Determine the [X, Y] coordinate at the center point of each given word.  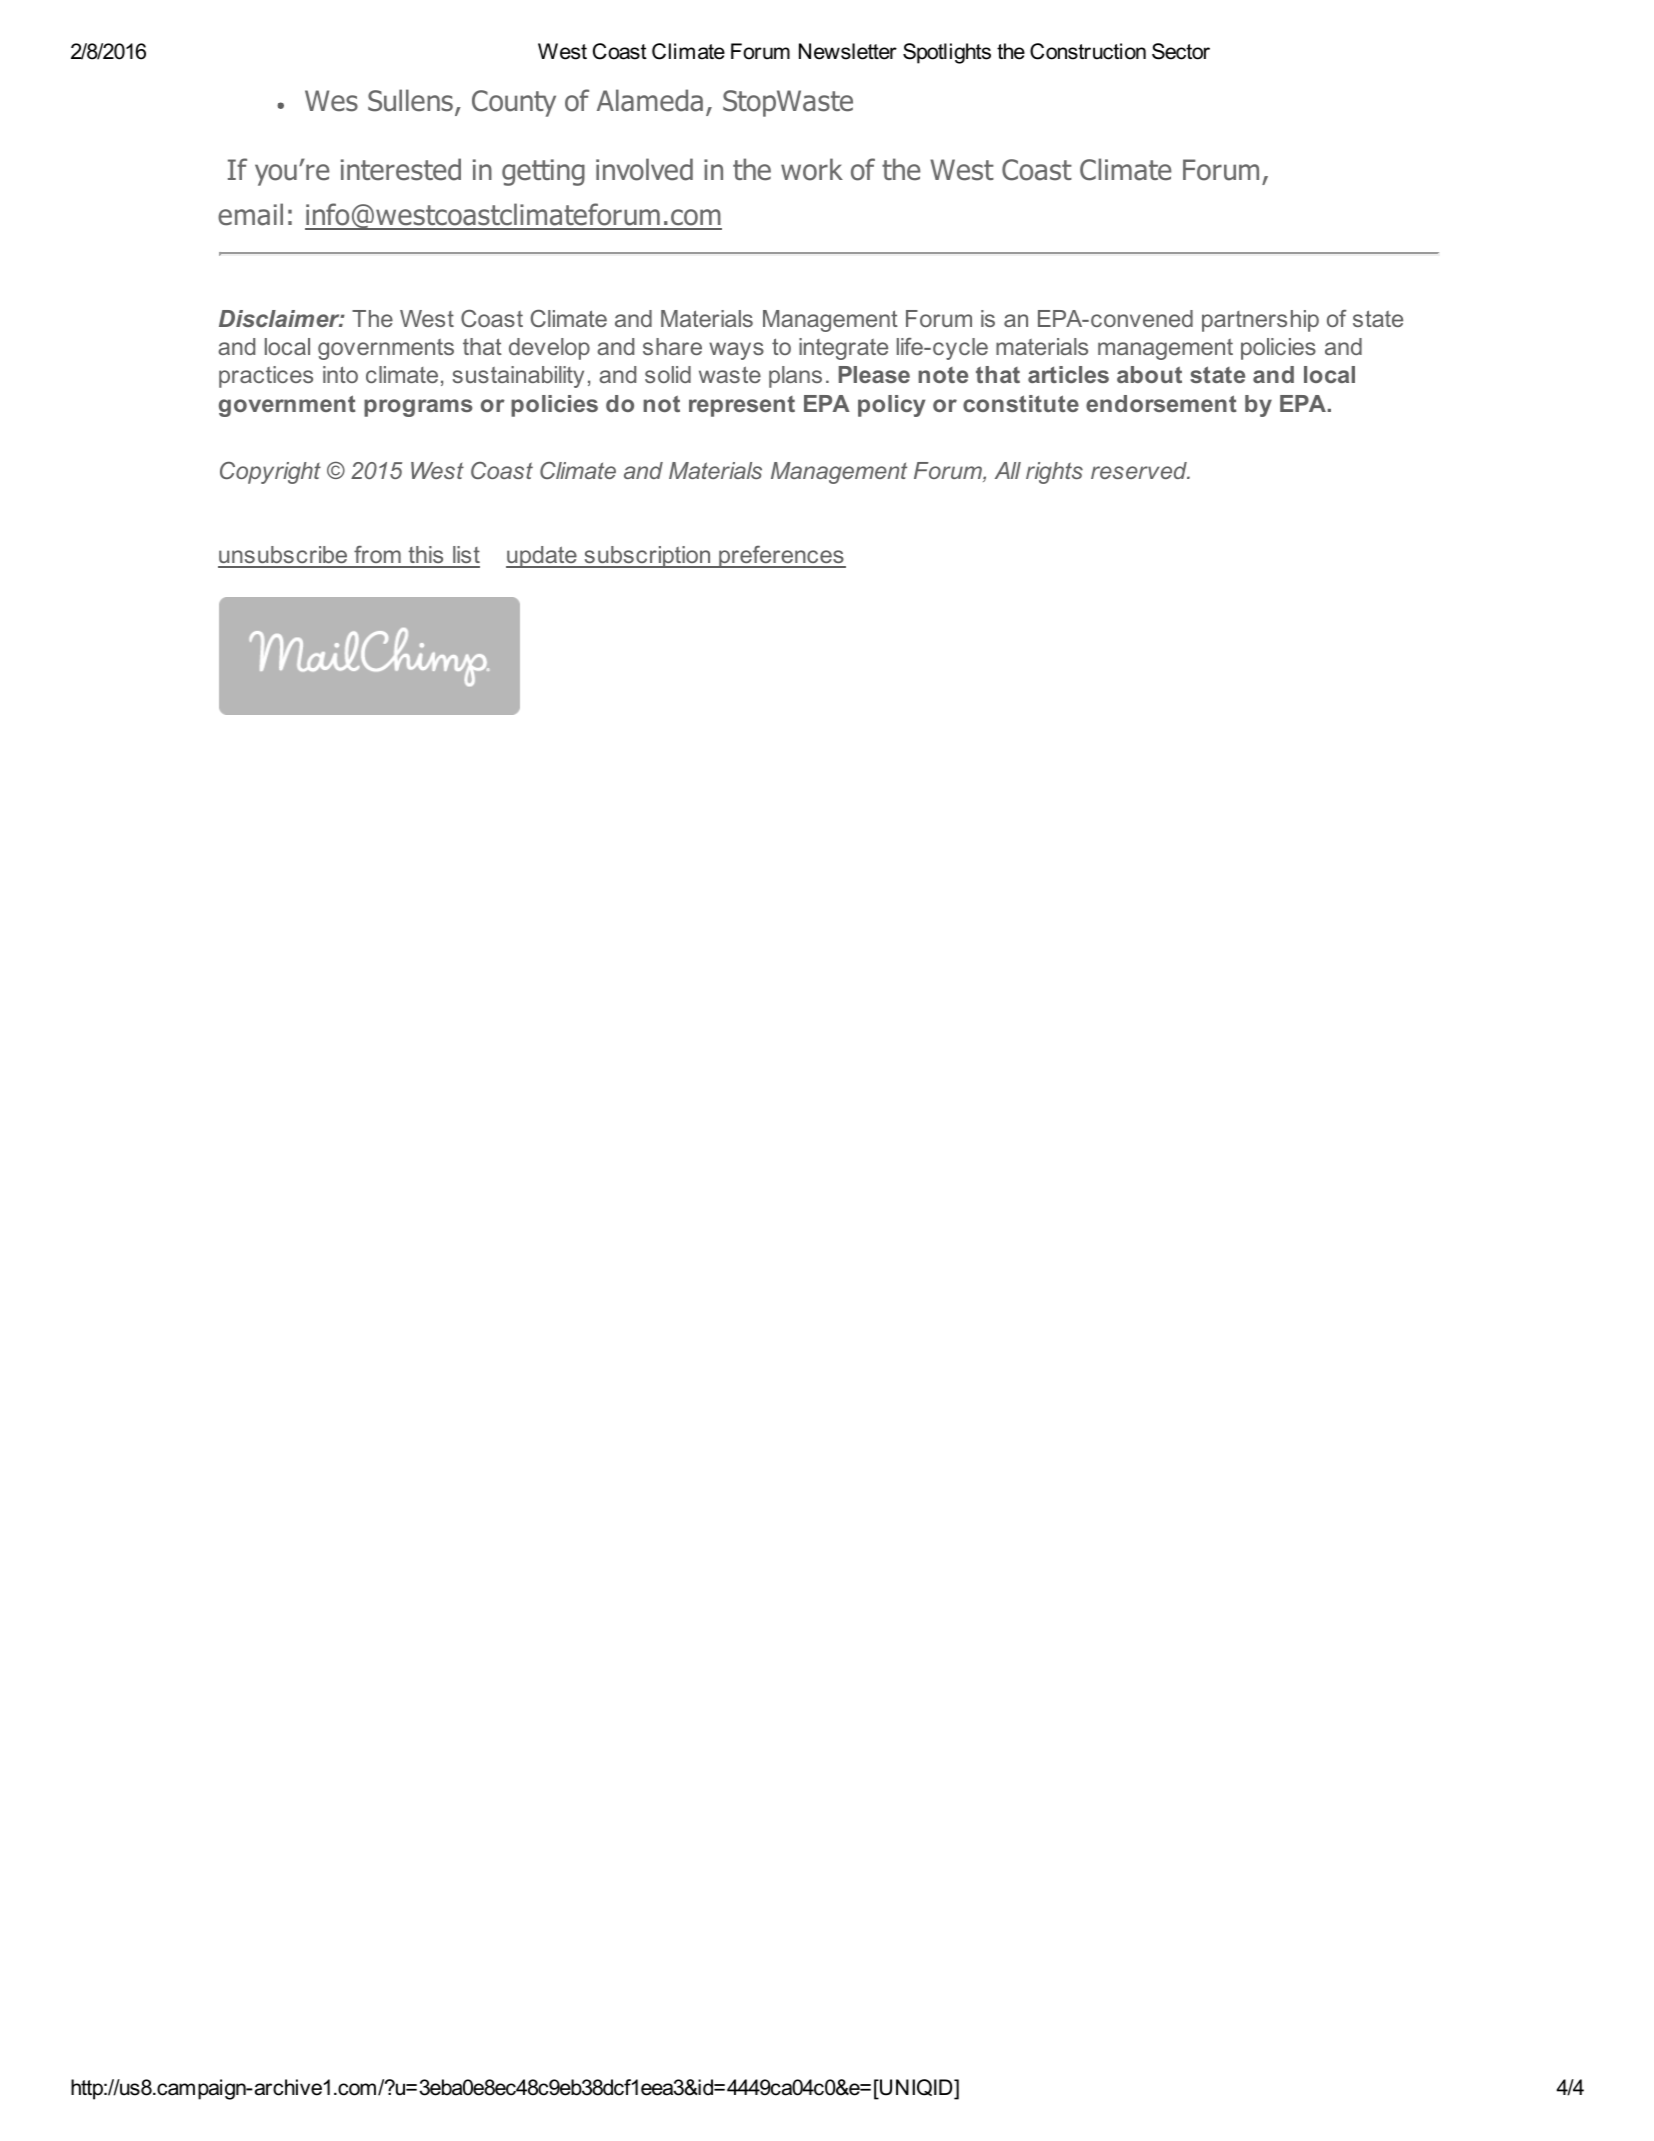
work [812, 169]
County [514, 103]
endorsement [1161, 403]
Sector [1181, 51]
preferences [781, 557]
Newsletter [848, 51]
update [542, 557]
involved [644, 169]
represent [742, 406]
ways [736, 351]
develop [549, 349]
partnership [1260, 321]
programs [418, 408]
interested [401, 169]
